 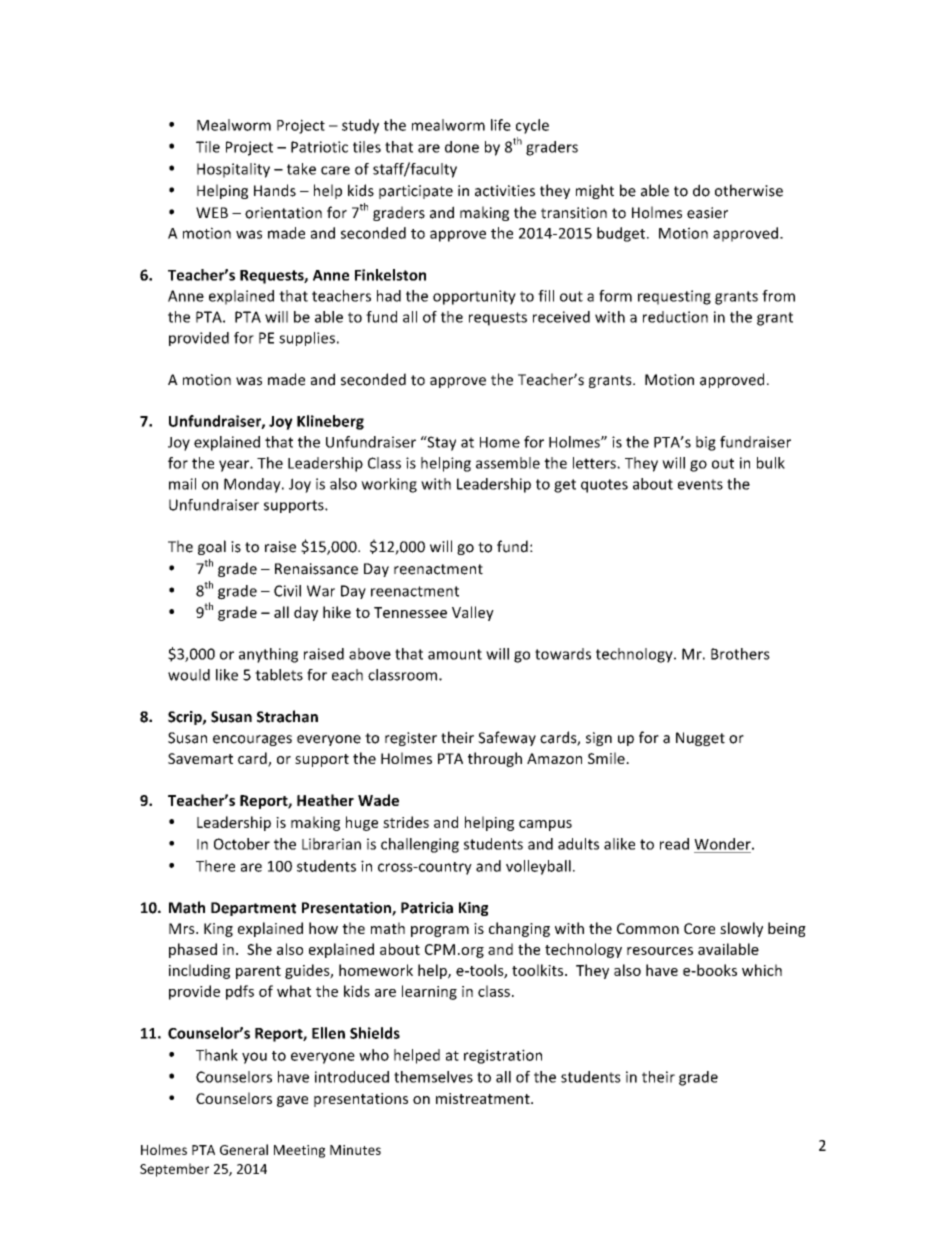 I want to click on changing, so click(x=519, y=929).
